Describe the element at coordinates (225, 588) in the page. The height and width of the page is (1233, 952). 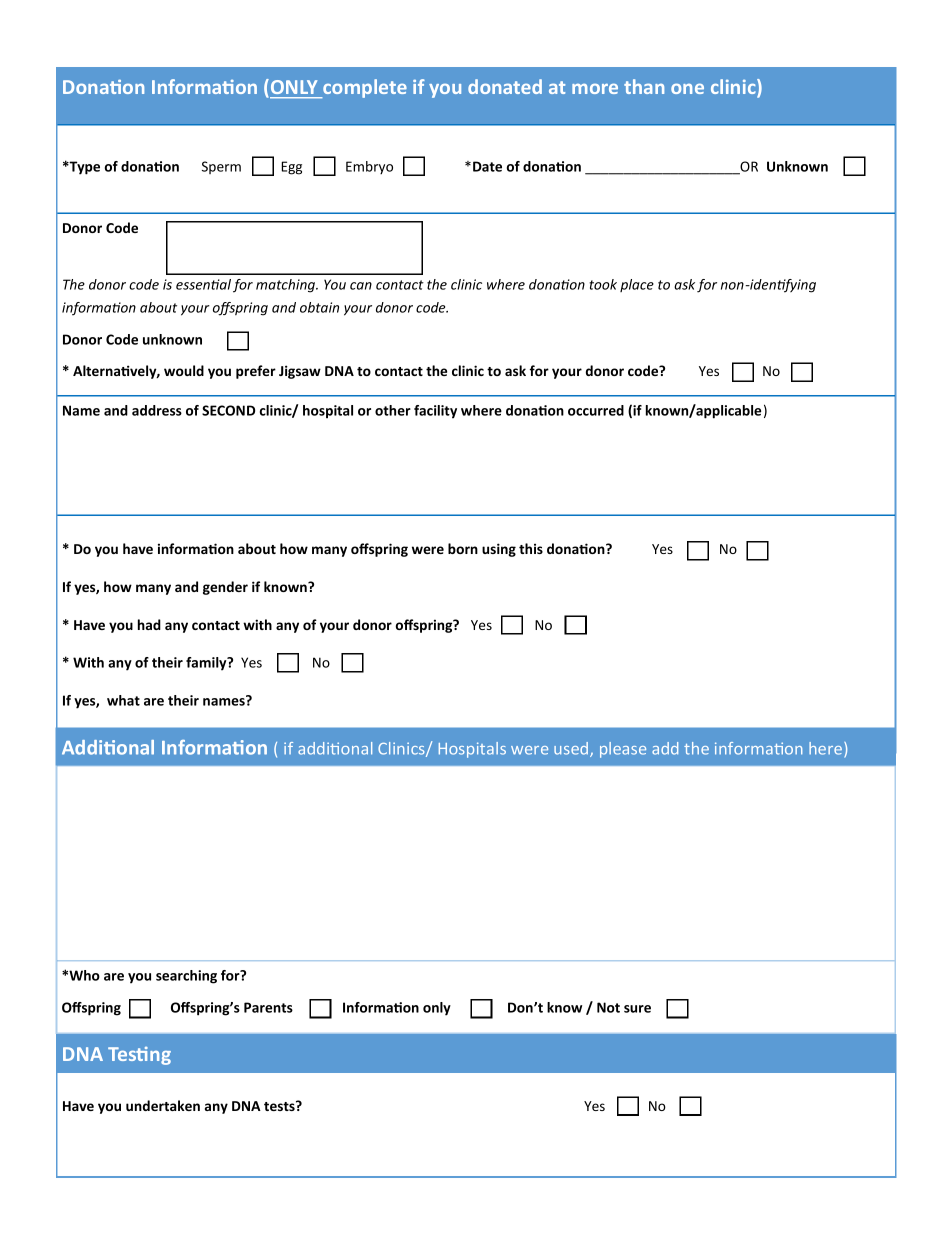
I see `gender` at that location.
